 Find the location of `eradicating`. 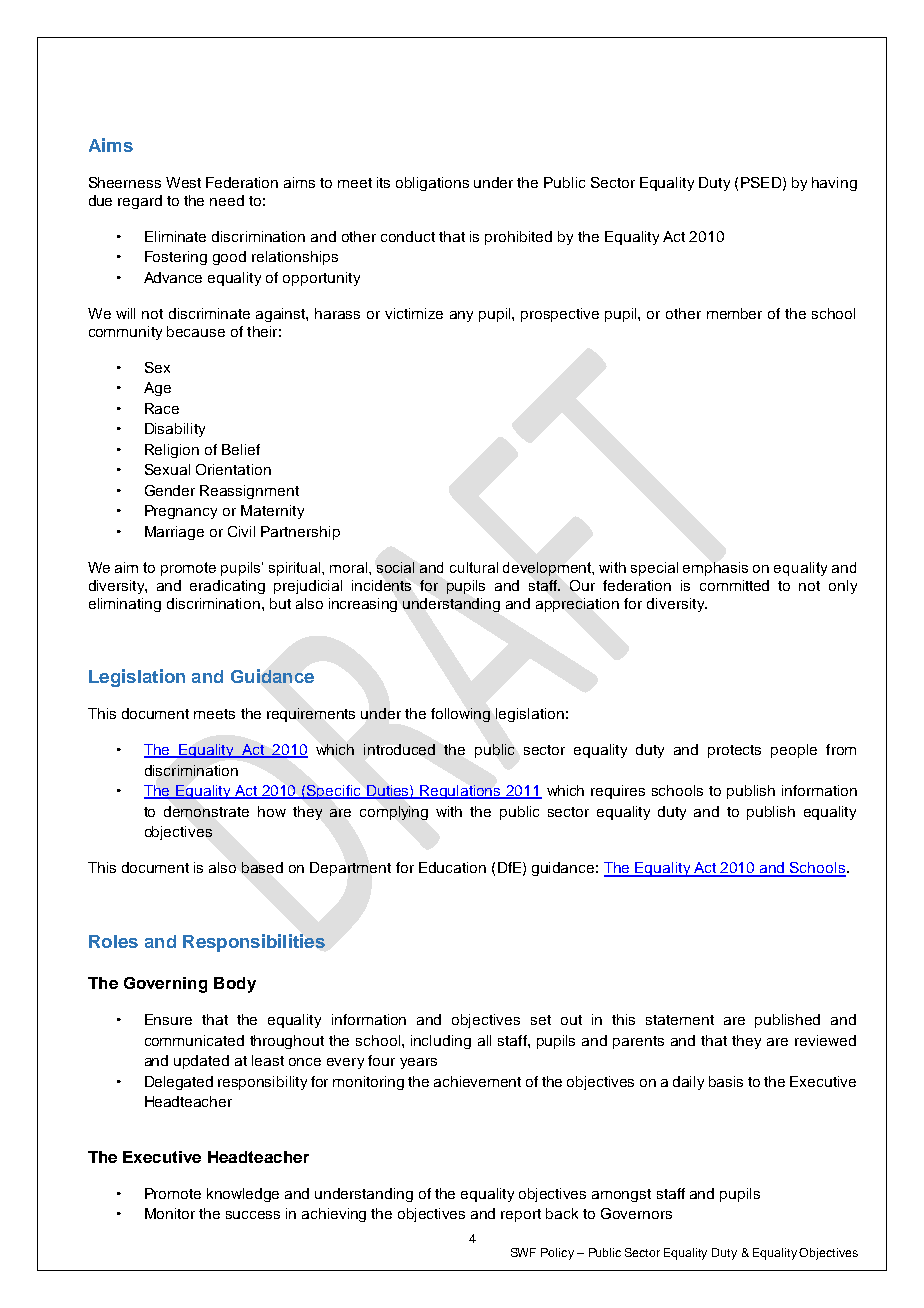

eradicating is located at coordinates (227, 587).
